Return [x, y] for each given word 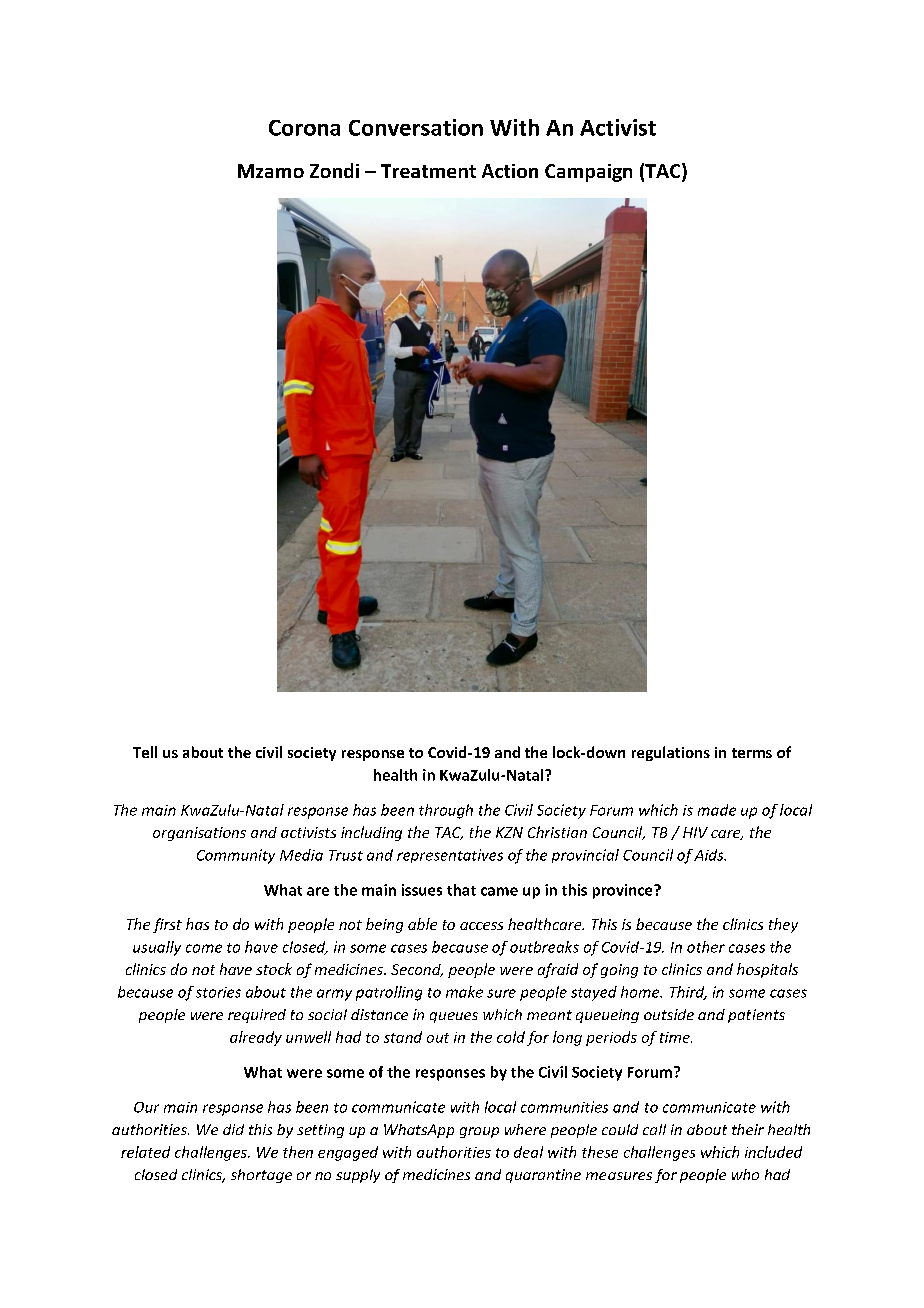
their [748, 1129]
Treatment [428, 171]
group [479, 1132]
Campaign [588, 173]
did [233, 1129]
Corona [304, 128]
